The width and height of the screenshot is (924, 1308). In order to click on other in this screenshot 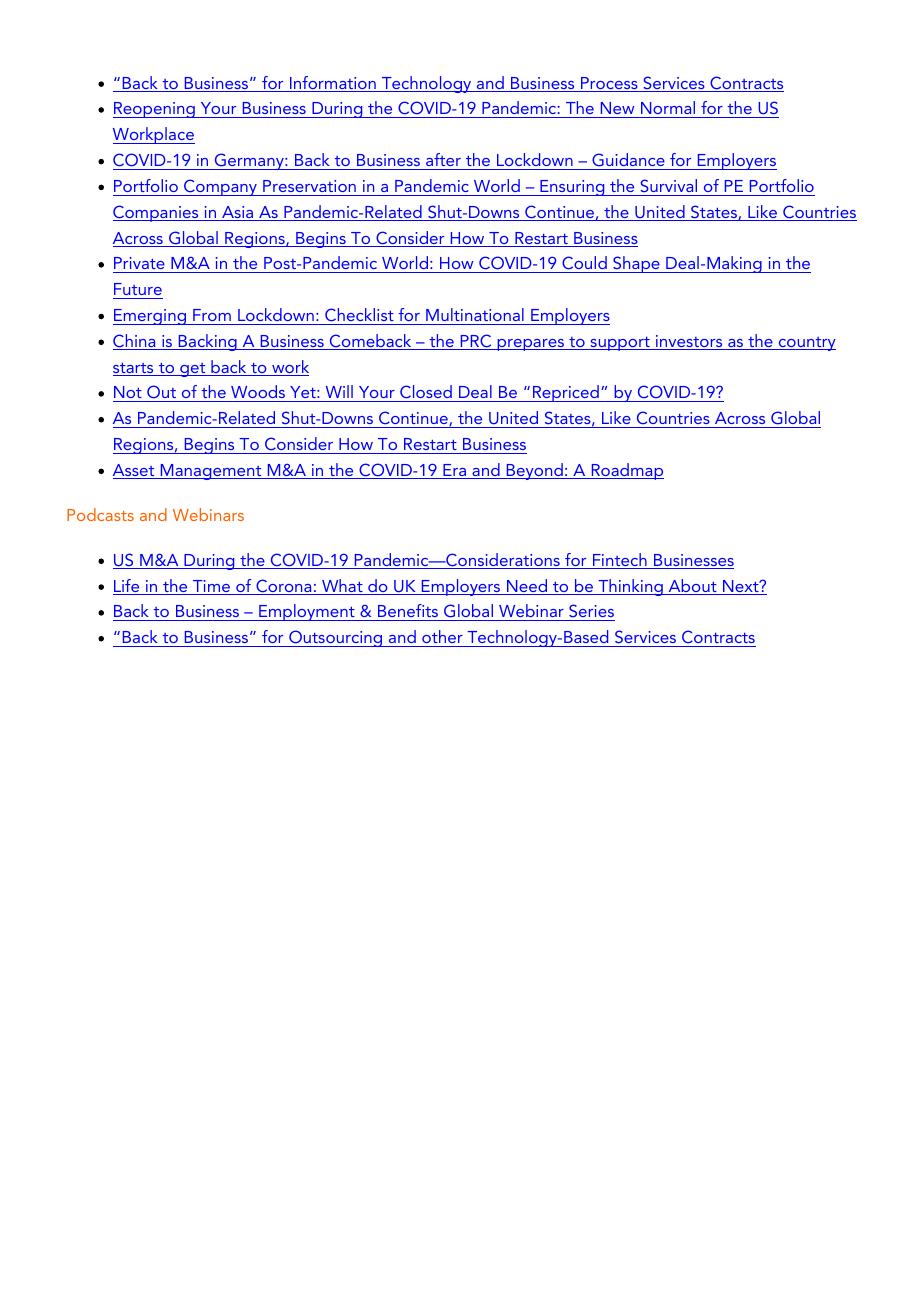, I will do `click(442, 636)`.
